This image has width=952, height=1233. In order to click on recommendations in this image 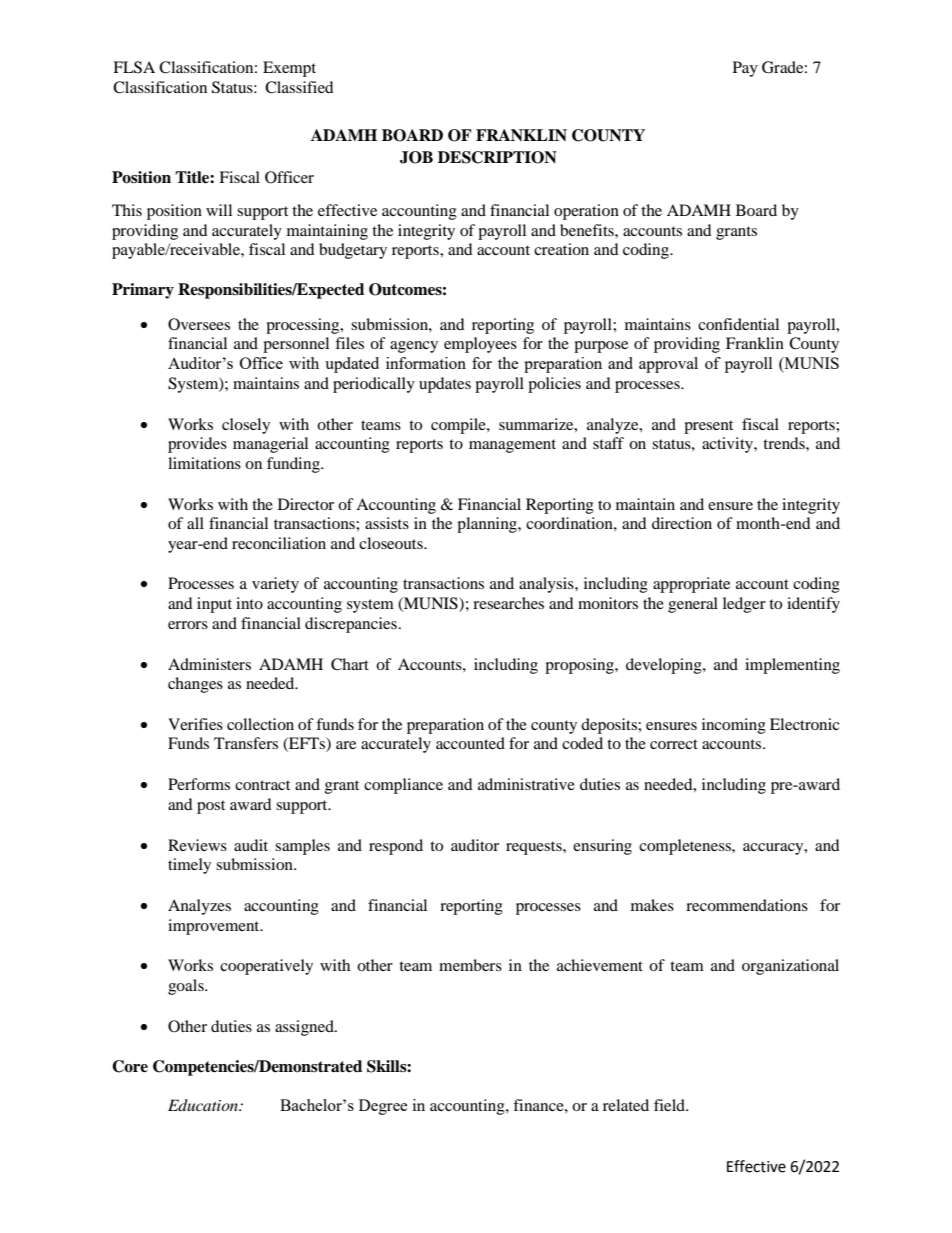, I will do `click(747, 905)`.
